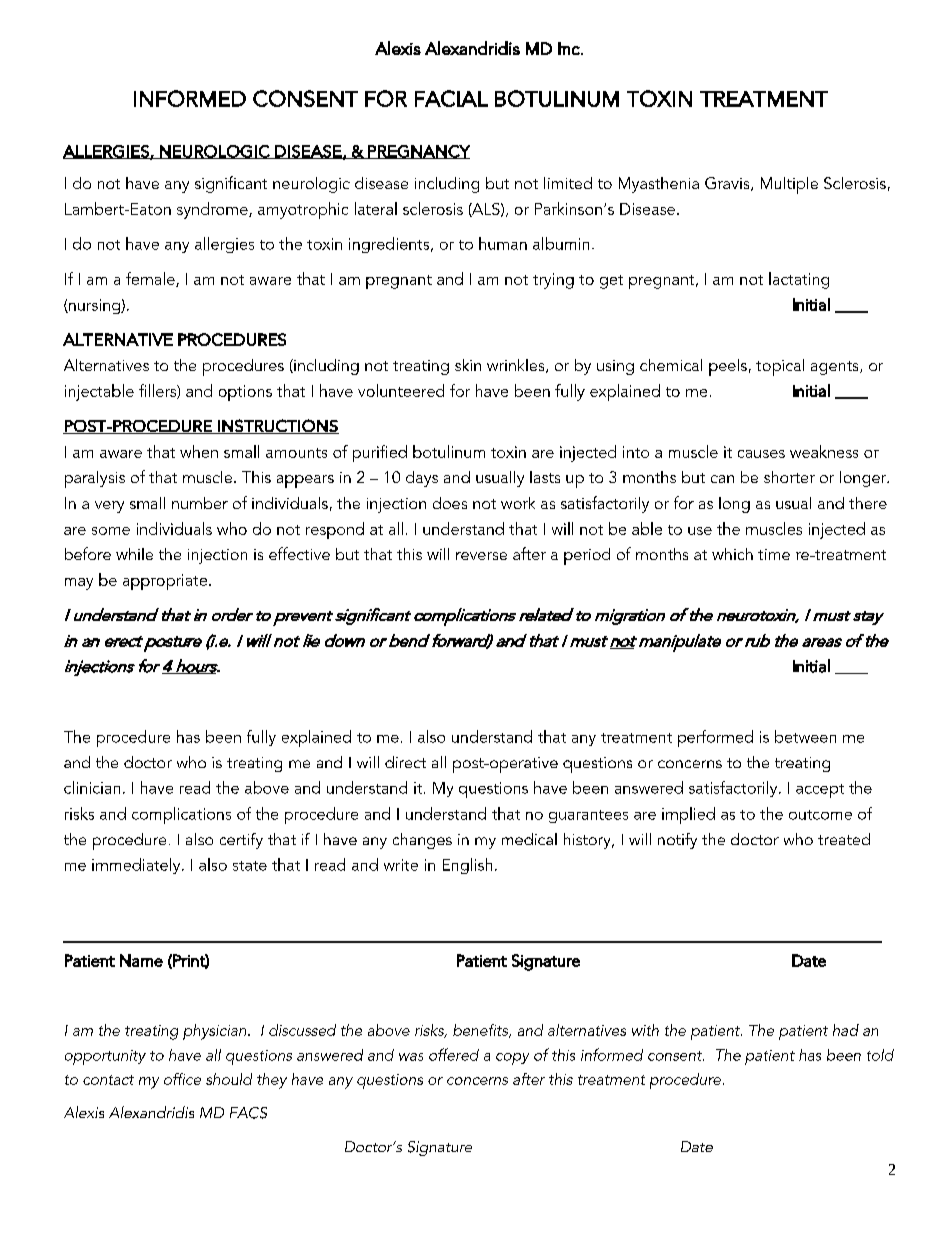  I want to click on Multiple, so click(789, 185).
